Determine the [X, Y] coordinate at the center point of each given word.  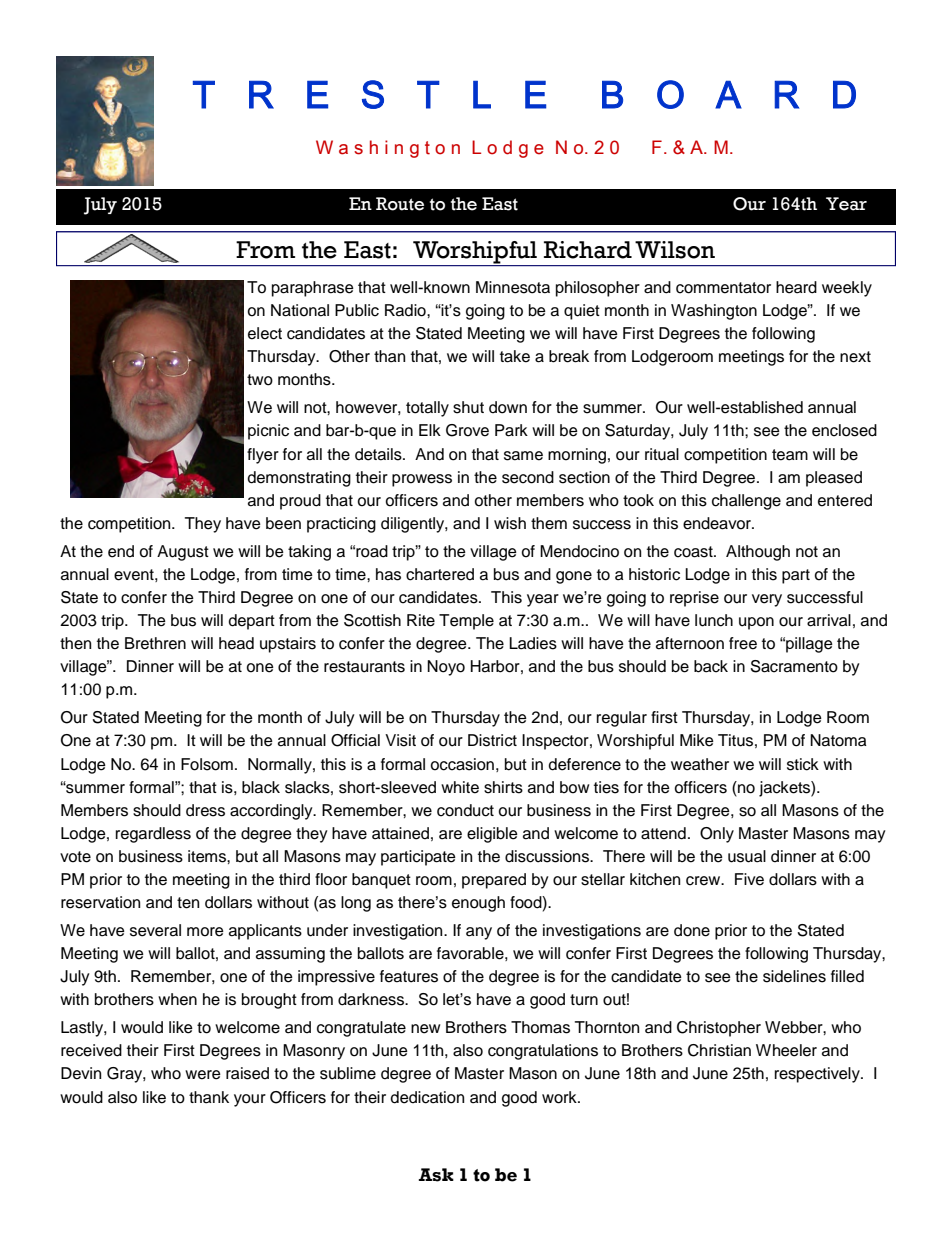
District [492, 740]
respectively [818, 1075]
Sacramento [794, 666]
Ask [436, 1175]
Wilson [675, 250]
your [250, 1100]
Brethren [155, 643]
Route [400, 204]
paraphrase [313, 289]
